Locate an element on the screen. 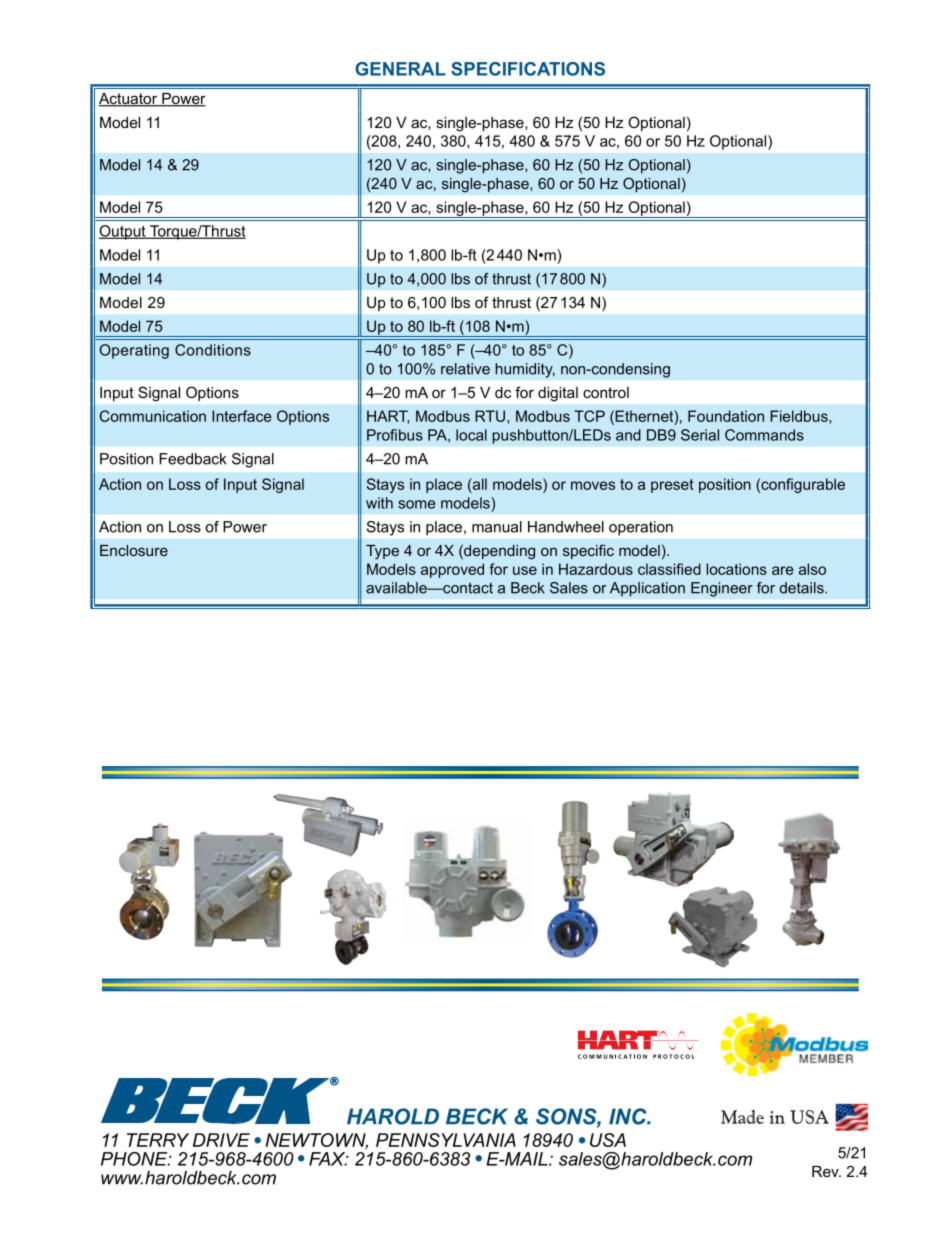 The width and height of the screenshot is (952, 1233). GENERAL is located at coordinates (400, 69).
